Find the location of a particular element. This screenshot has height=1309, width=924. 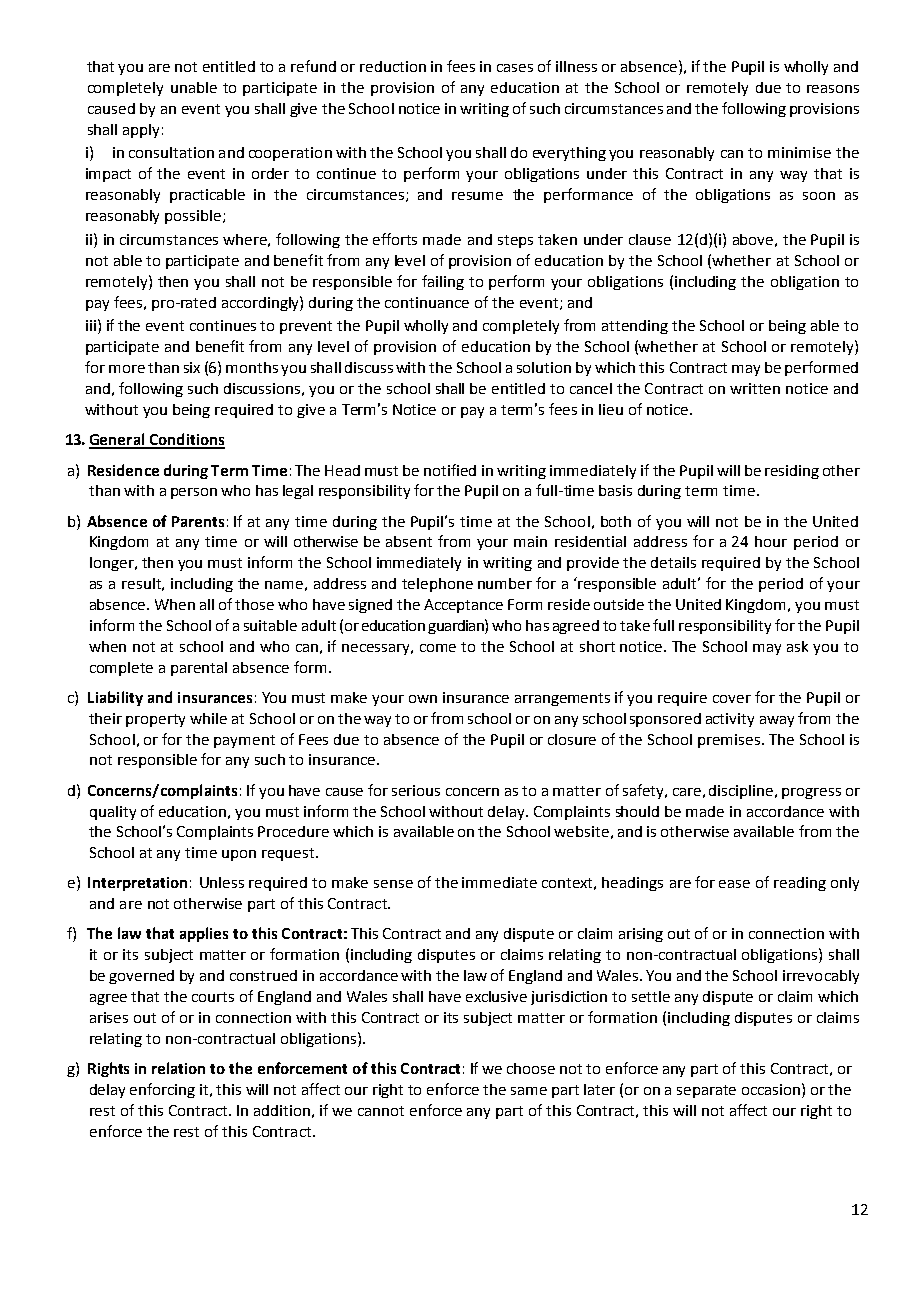

attending is located at coordinates (635, 327).
